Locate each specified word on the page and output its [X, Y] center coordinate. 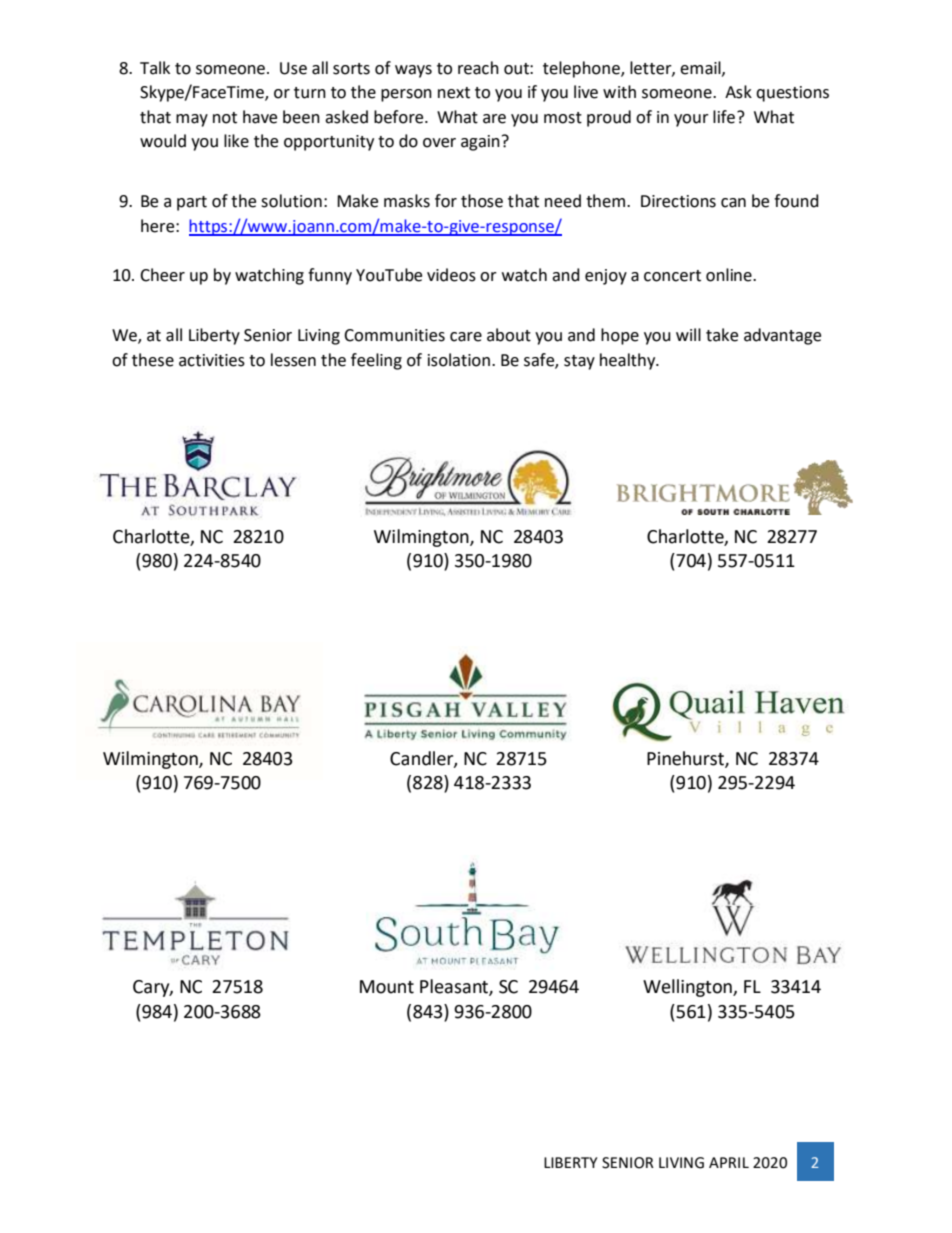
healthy [629, 361]
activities [212, 360]
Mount [387, 987]
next [454, 93]
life [724, 117]
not [225, 118]
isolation [459, 360]
